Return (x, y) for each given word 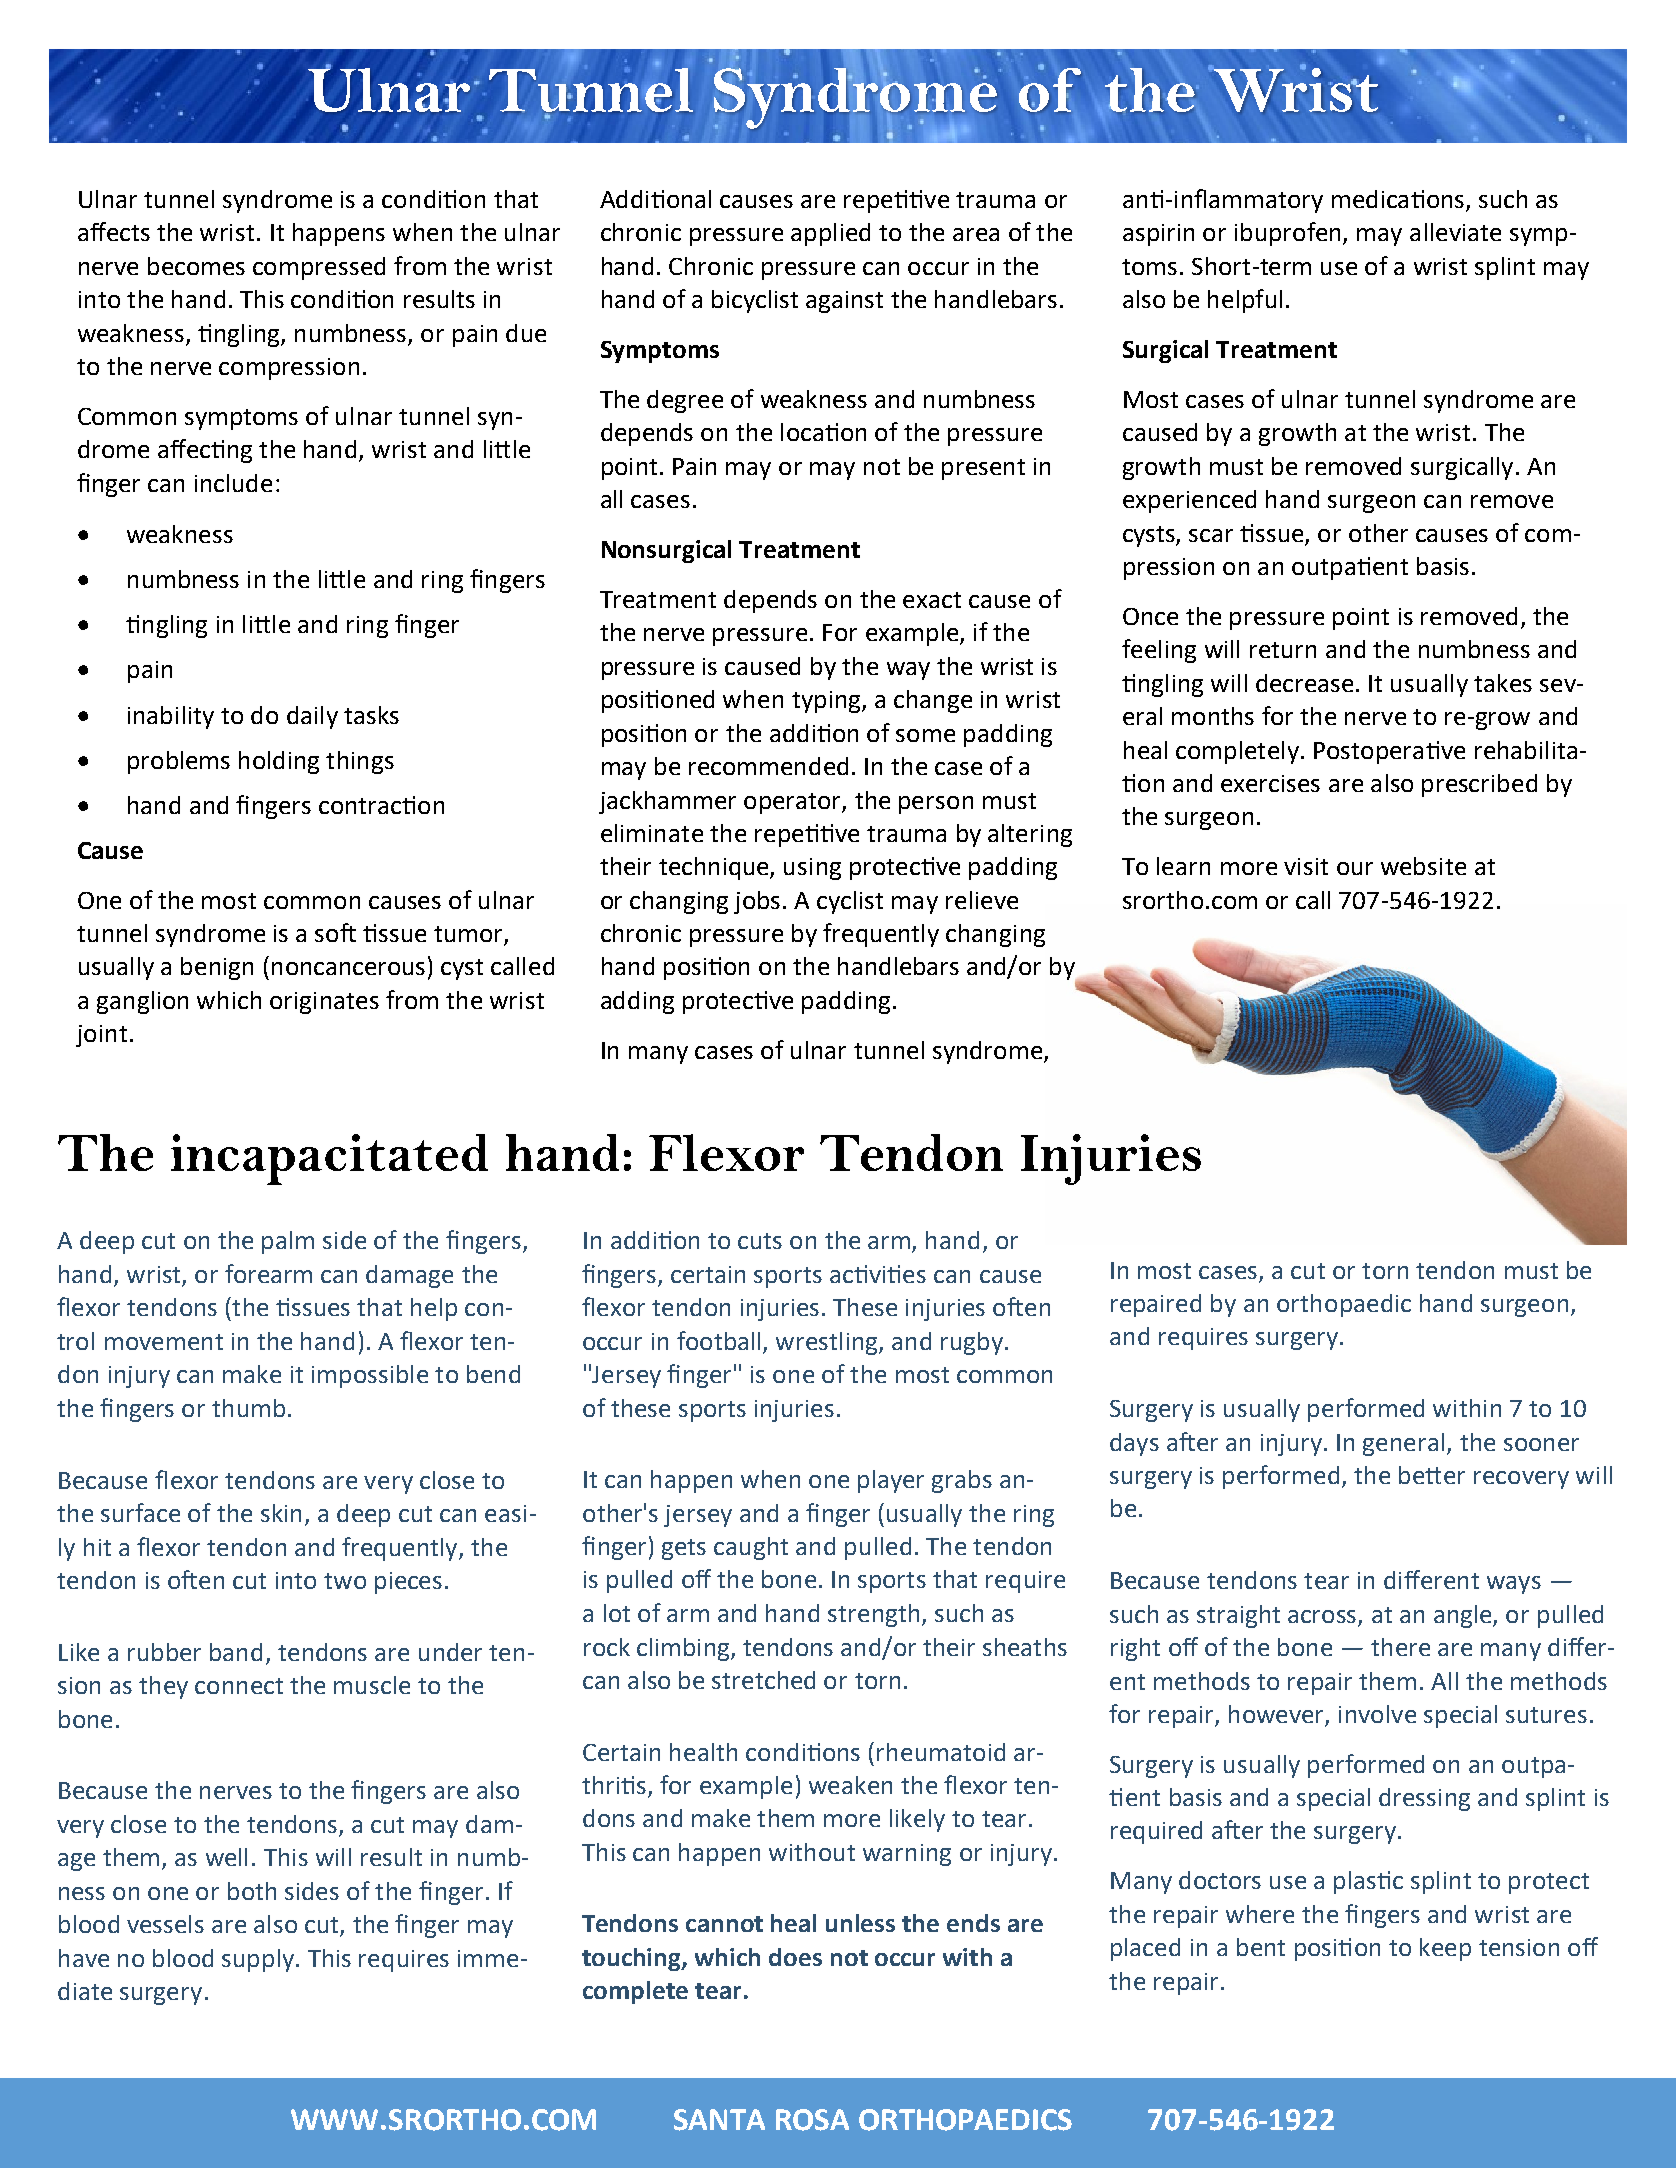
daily (312, 717)
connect (239, 1686)
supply (258, 1960)
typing (827, 702)
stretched (763, 1680)
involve (1377, 1714)
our (1355, 868)
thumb (248, 1408)
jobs (757, 902)
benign (217, 968)
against (844, 302)
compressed (319, 268)
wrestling (828, 1343)
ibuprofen (1287, 234)
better (1432, 1475)
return (1283, 650)
